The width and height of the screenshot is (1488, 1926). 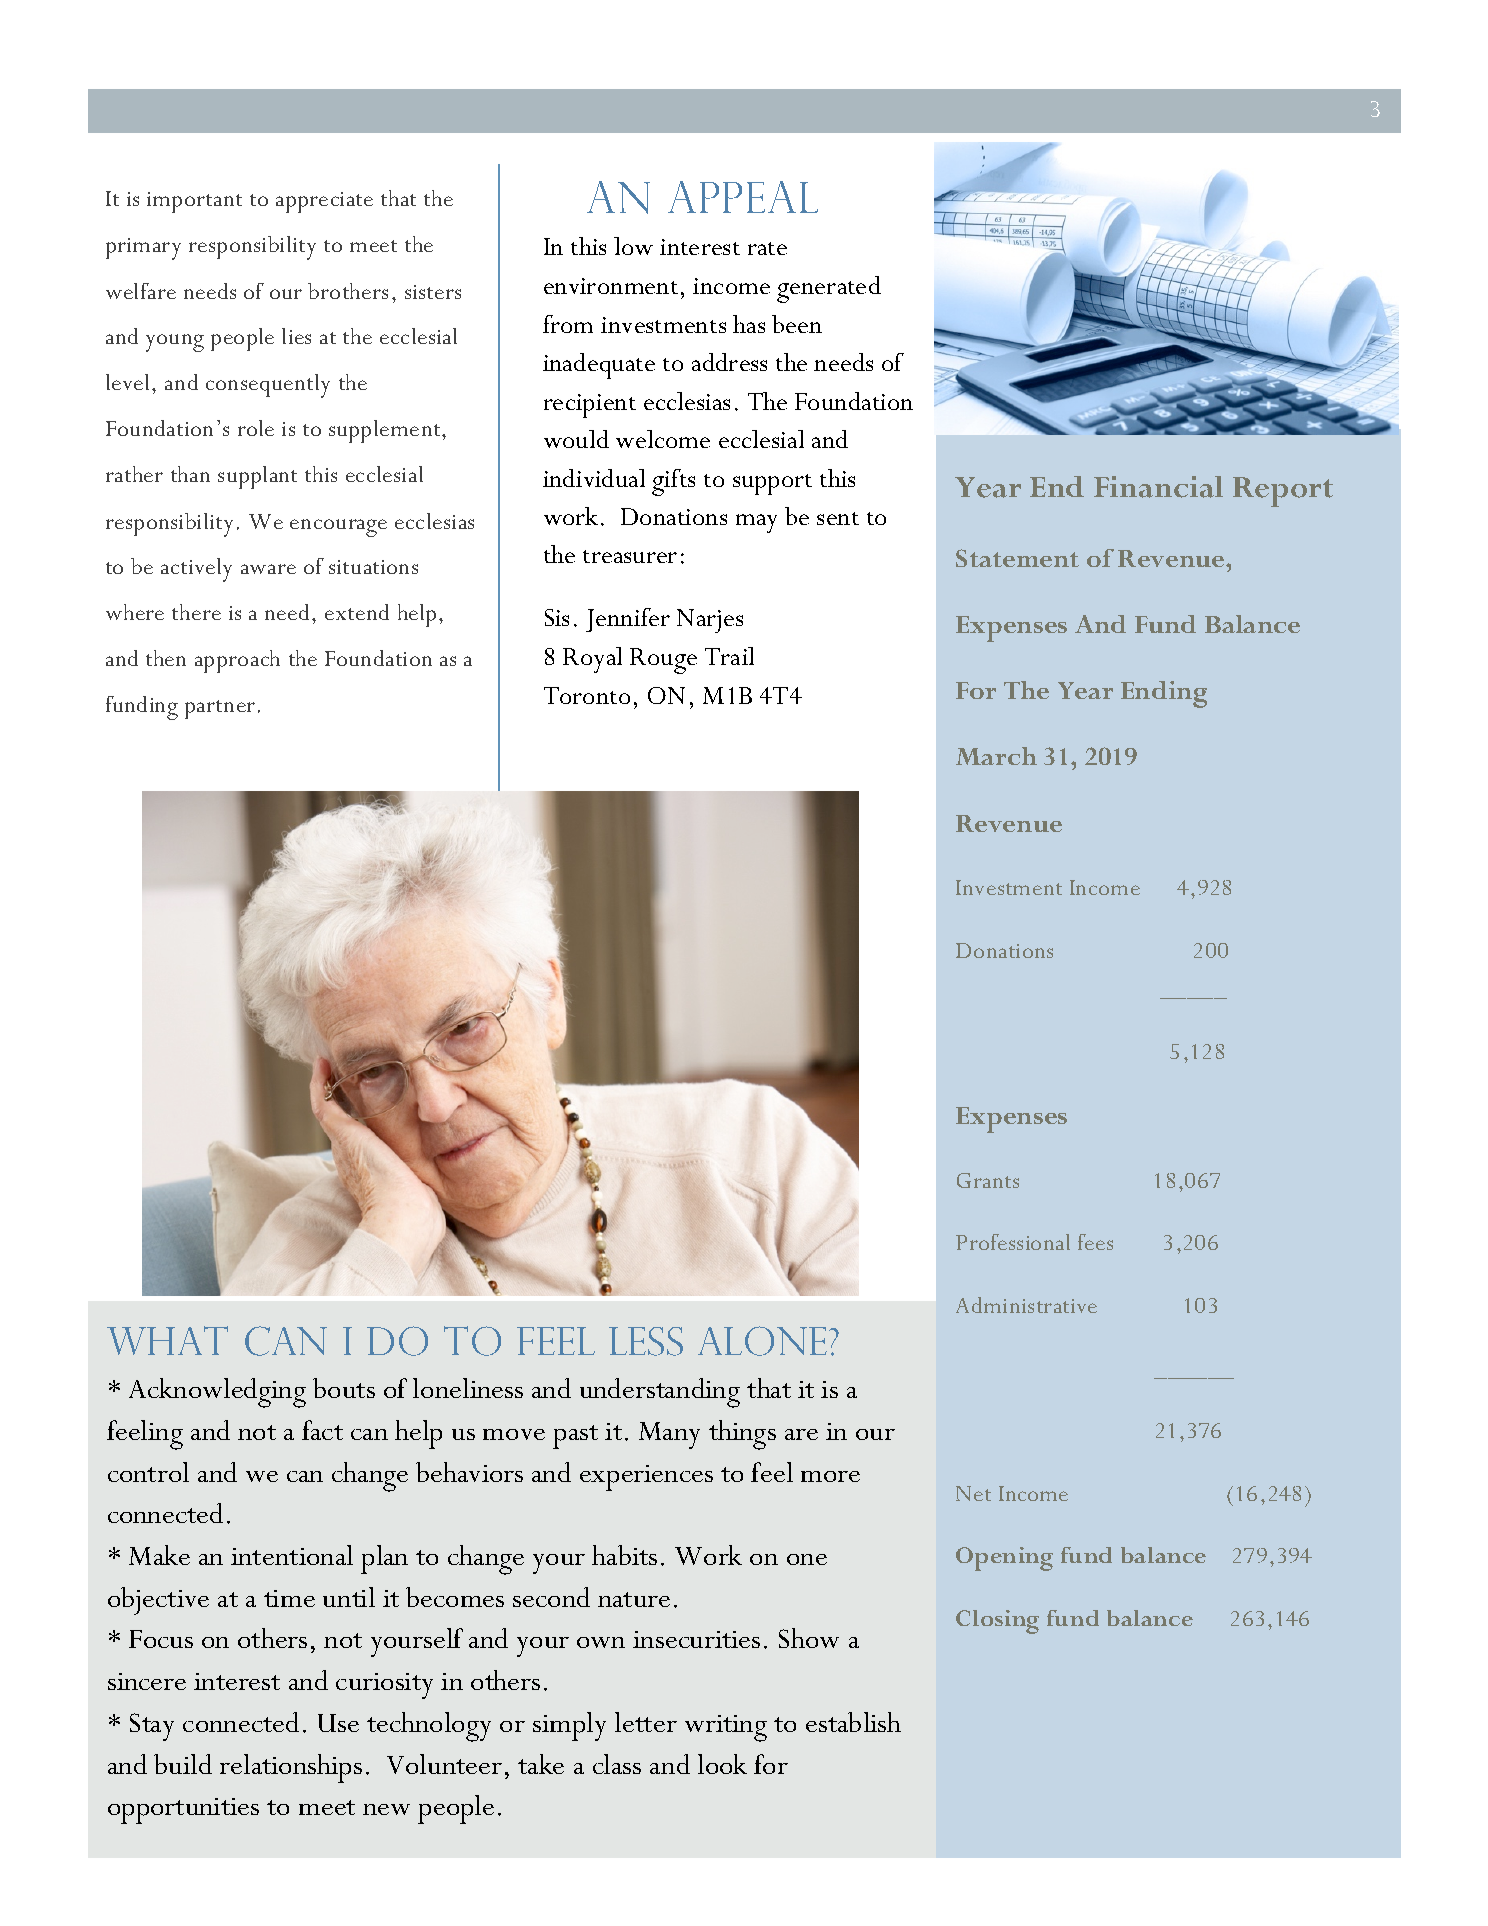 What do you see at coordinates (1164, 694) in the screenshot?
I see `Ending` at bounding box center [1164, 694].
